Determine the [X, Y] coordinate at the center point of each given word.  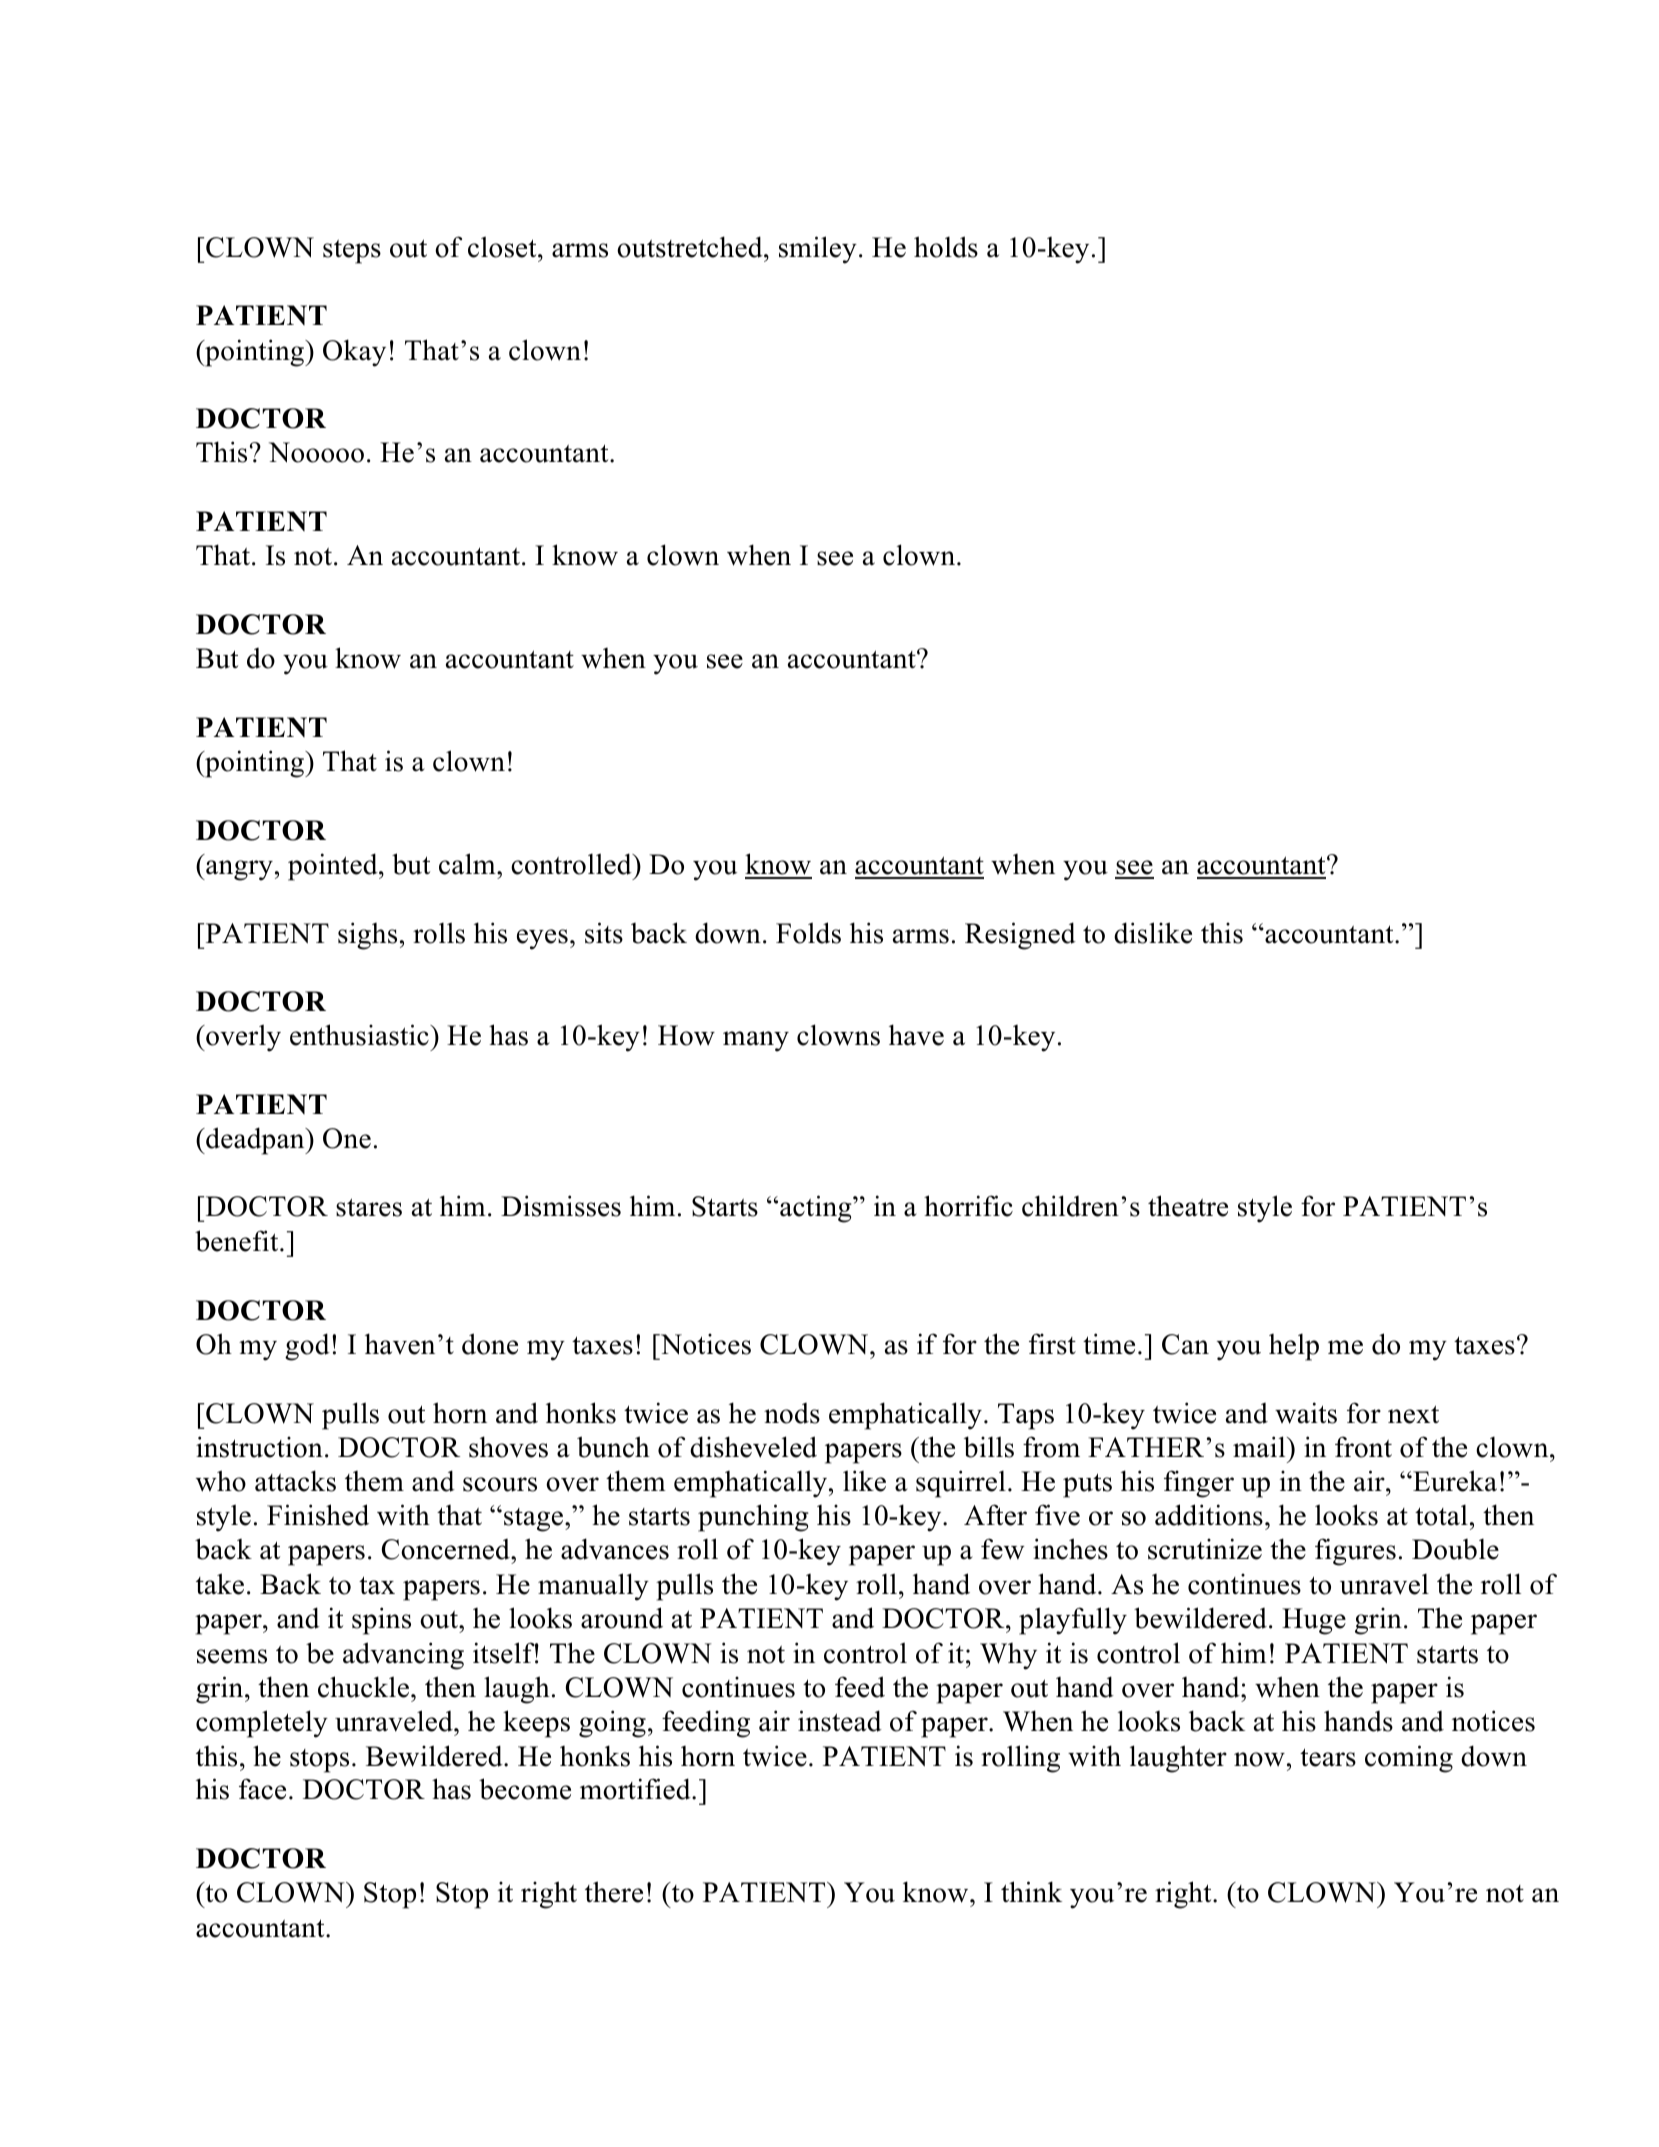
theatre [1188, 1206]
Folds [808, 933]
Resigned [1020, 936]
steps [352, 252]
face [262, 1789]
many [756, 1041]
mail [1260, 1447]
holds [946, 247]
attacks [295, 1481]
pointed [334, 867]
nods [792, 1413]
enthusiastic [360, 1035]
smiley [818, 250]
